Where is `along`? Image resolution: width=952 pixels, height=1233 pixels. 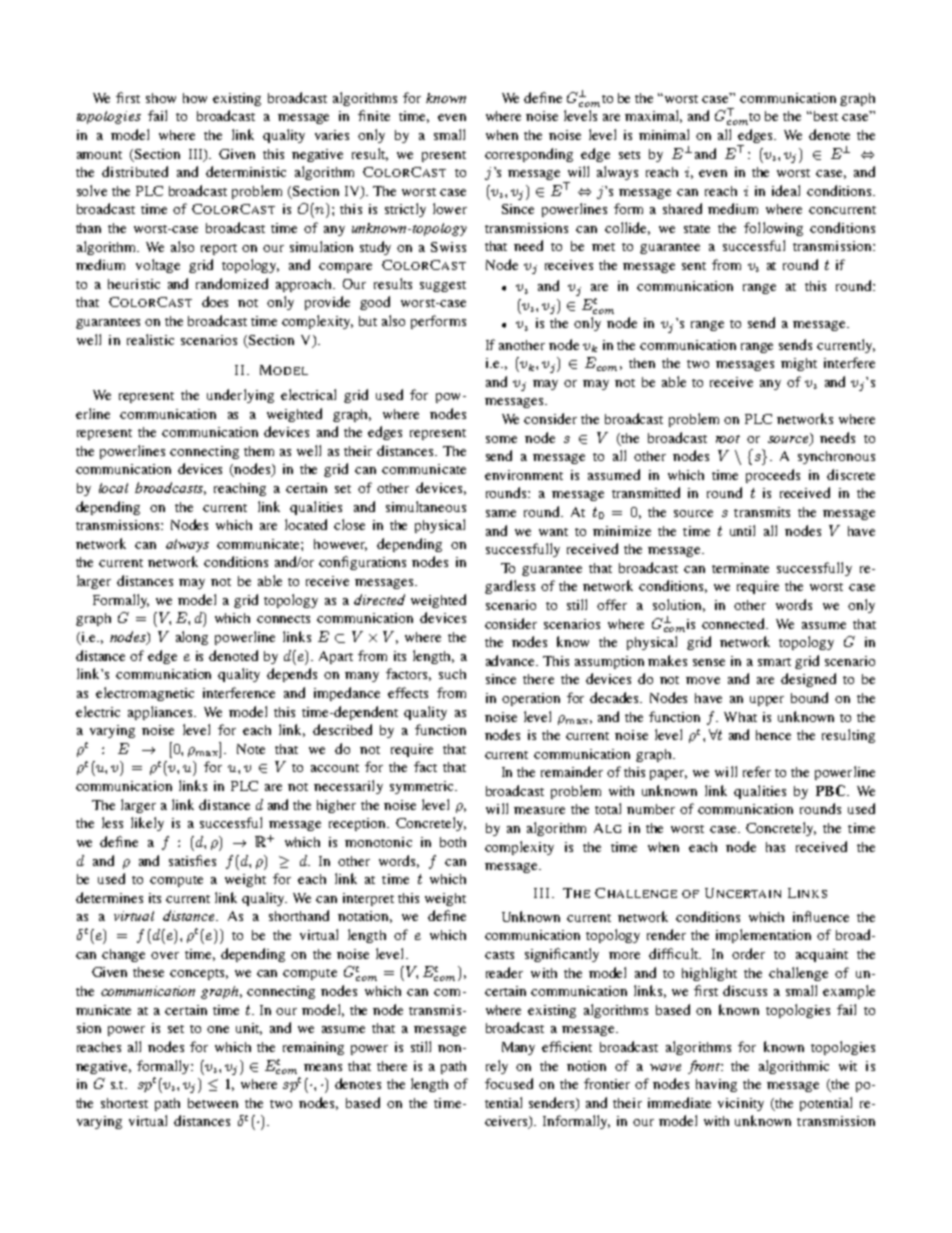 along is located at coordinates (192, 638).
